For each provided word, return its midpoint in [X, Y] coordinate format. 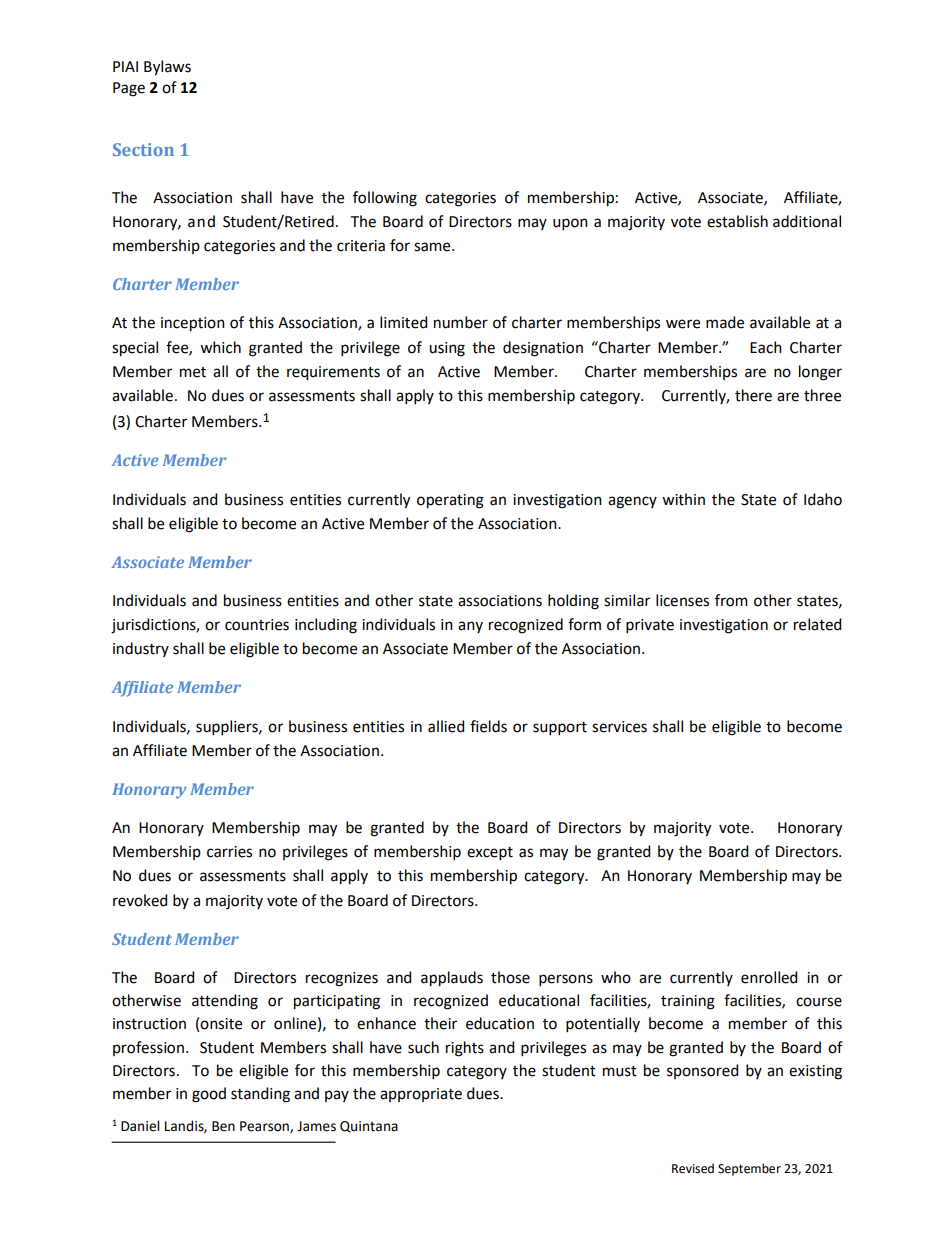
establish [737, 221]
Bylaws [167, 68]
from [731, 600]
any [470, 627]
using [447, 349]
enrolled [769, 977]
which [220, 347]
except [490, 853]
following [385, 199]
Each [766, 347]
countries [257, 625]
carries [229, 852]
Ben [223, 1126]
